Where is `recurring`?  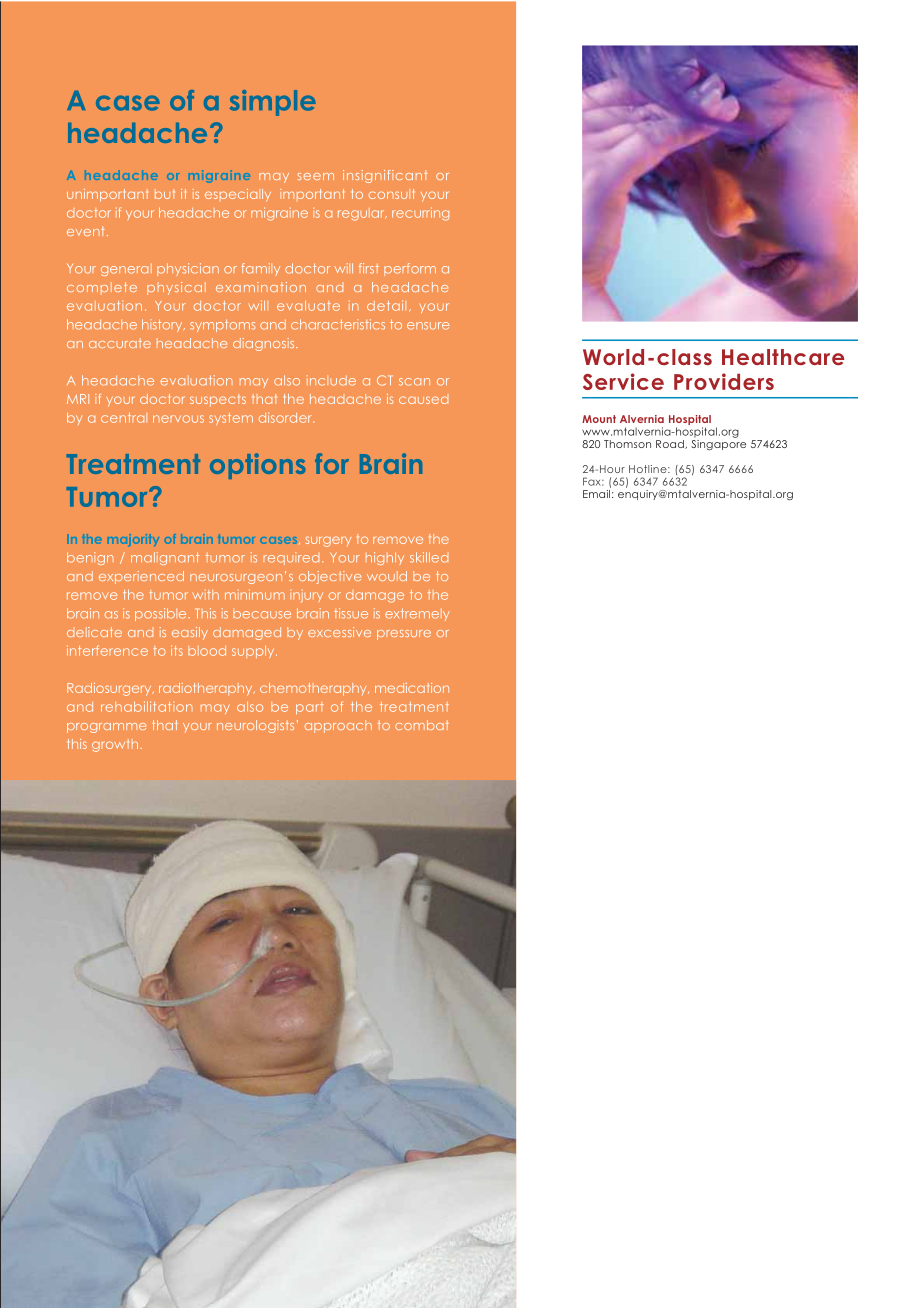 recurring is located at coordinates (420, 214).
